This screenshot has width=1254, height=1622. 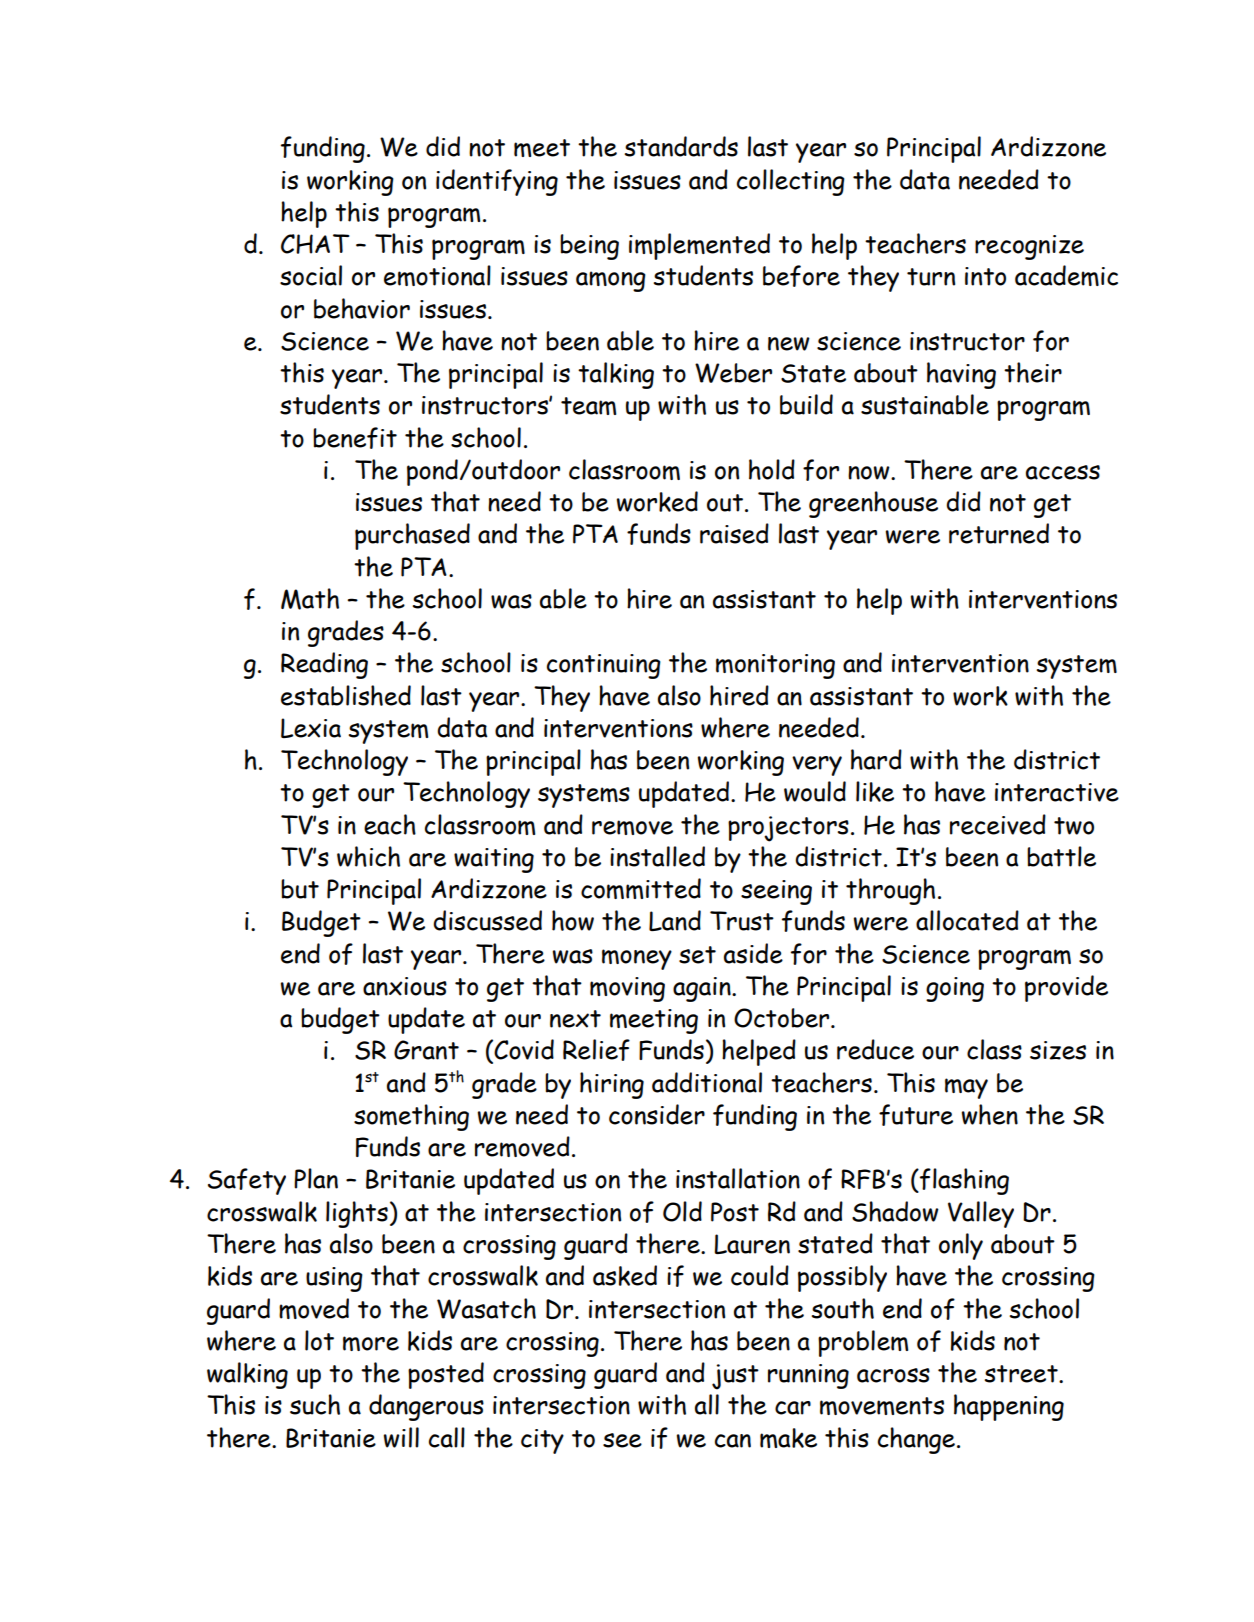 What do you see at coordinates (411, 1117) in the screenshot?
I see `something` at bounding box center [411, 1117].
